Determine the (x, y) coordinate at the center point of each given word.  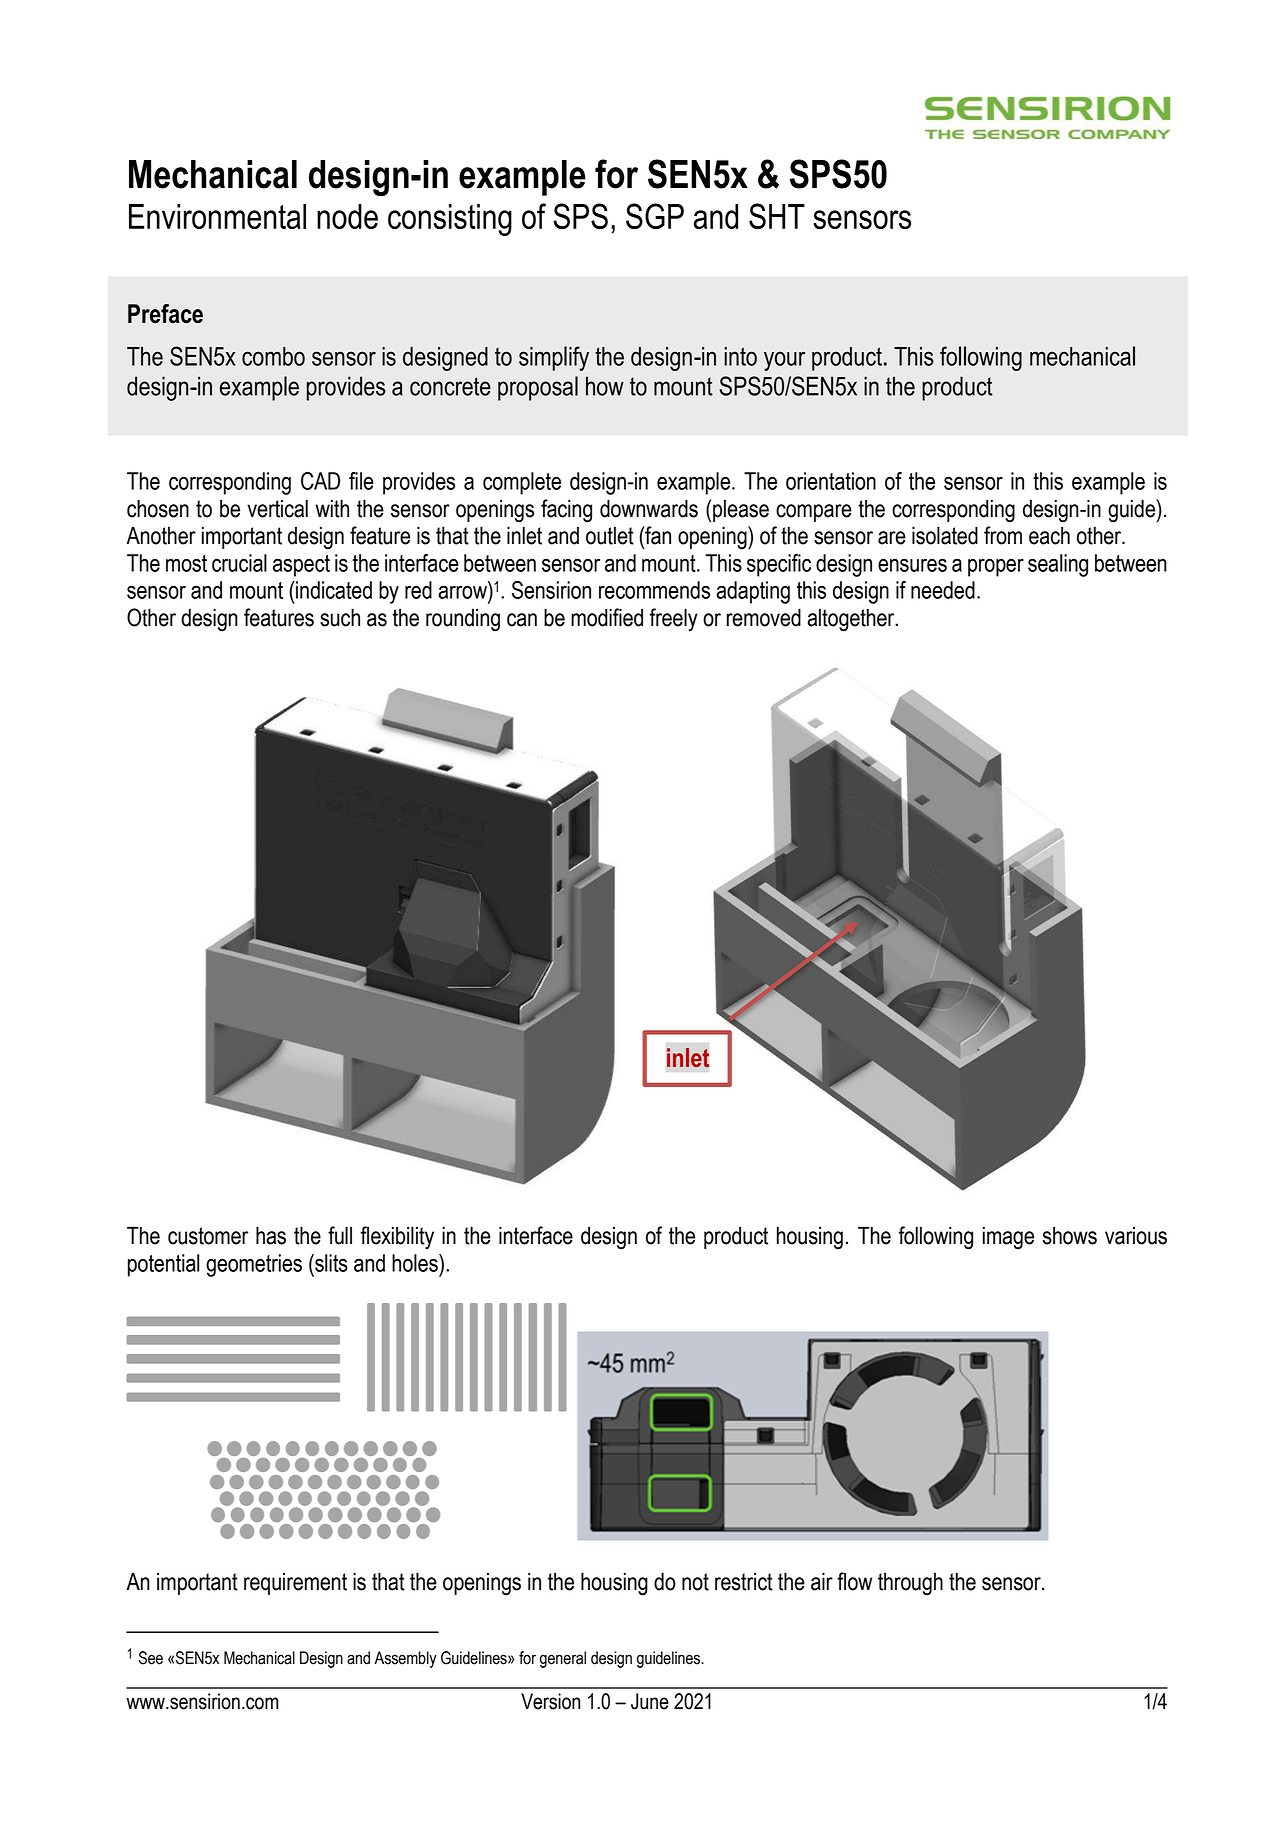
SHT (777, 216)
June (650, 1701)
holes (416, 1263)
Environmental (217, 216)
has (271, 1235)
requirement (295, 1583)
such (340, 617)
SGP (655, 216)
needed (943, 590)
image (1008, 1238)
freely (673, 620)
